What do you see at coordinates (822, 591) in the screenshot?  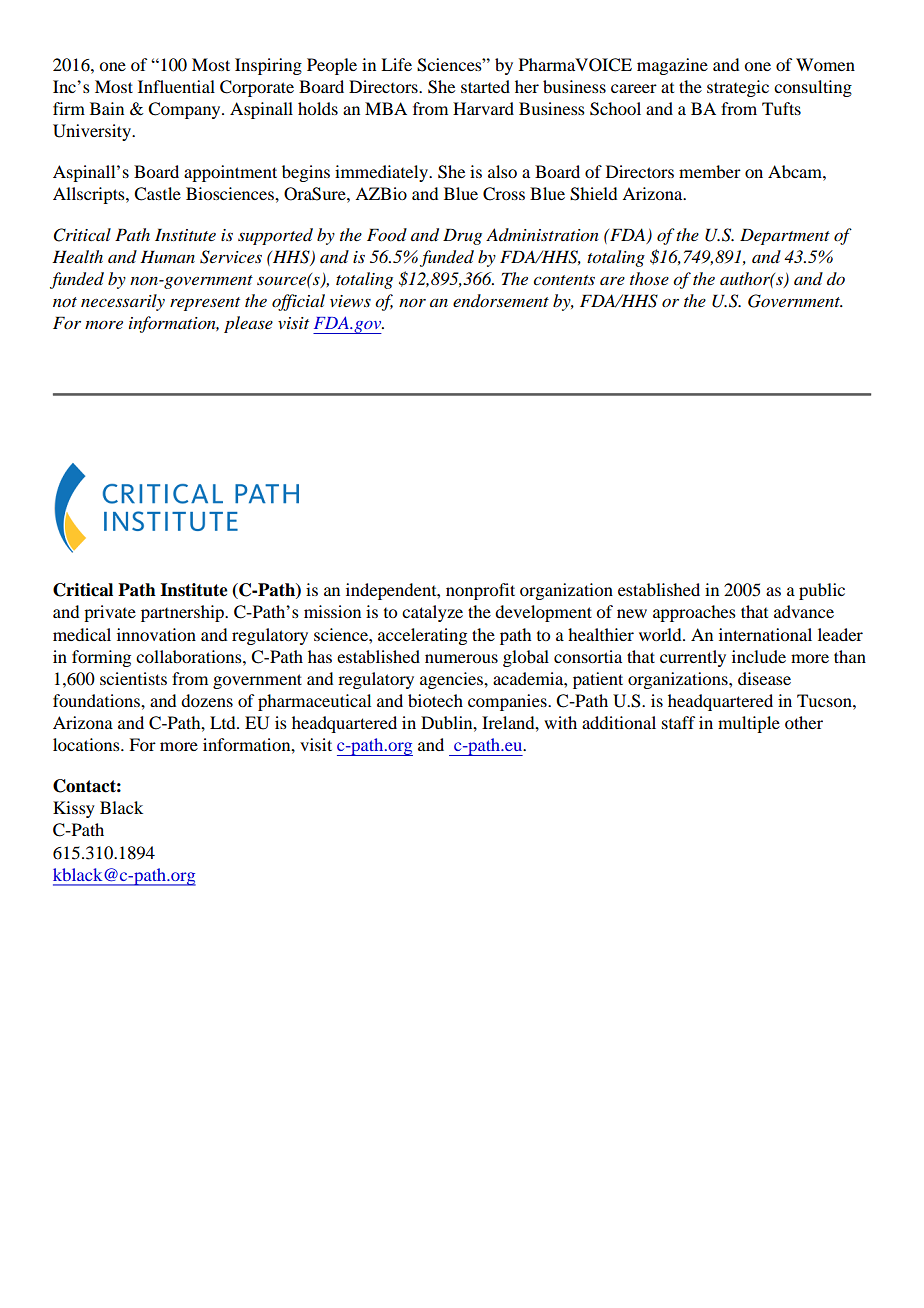 I see `public` at bounding box center [822, 591].
